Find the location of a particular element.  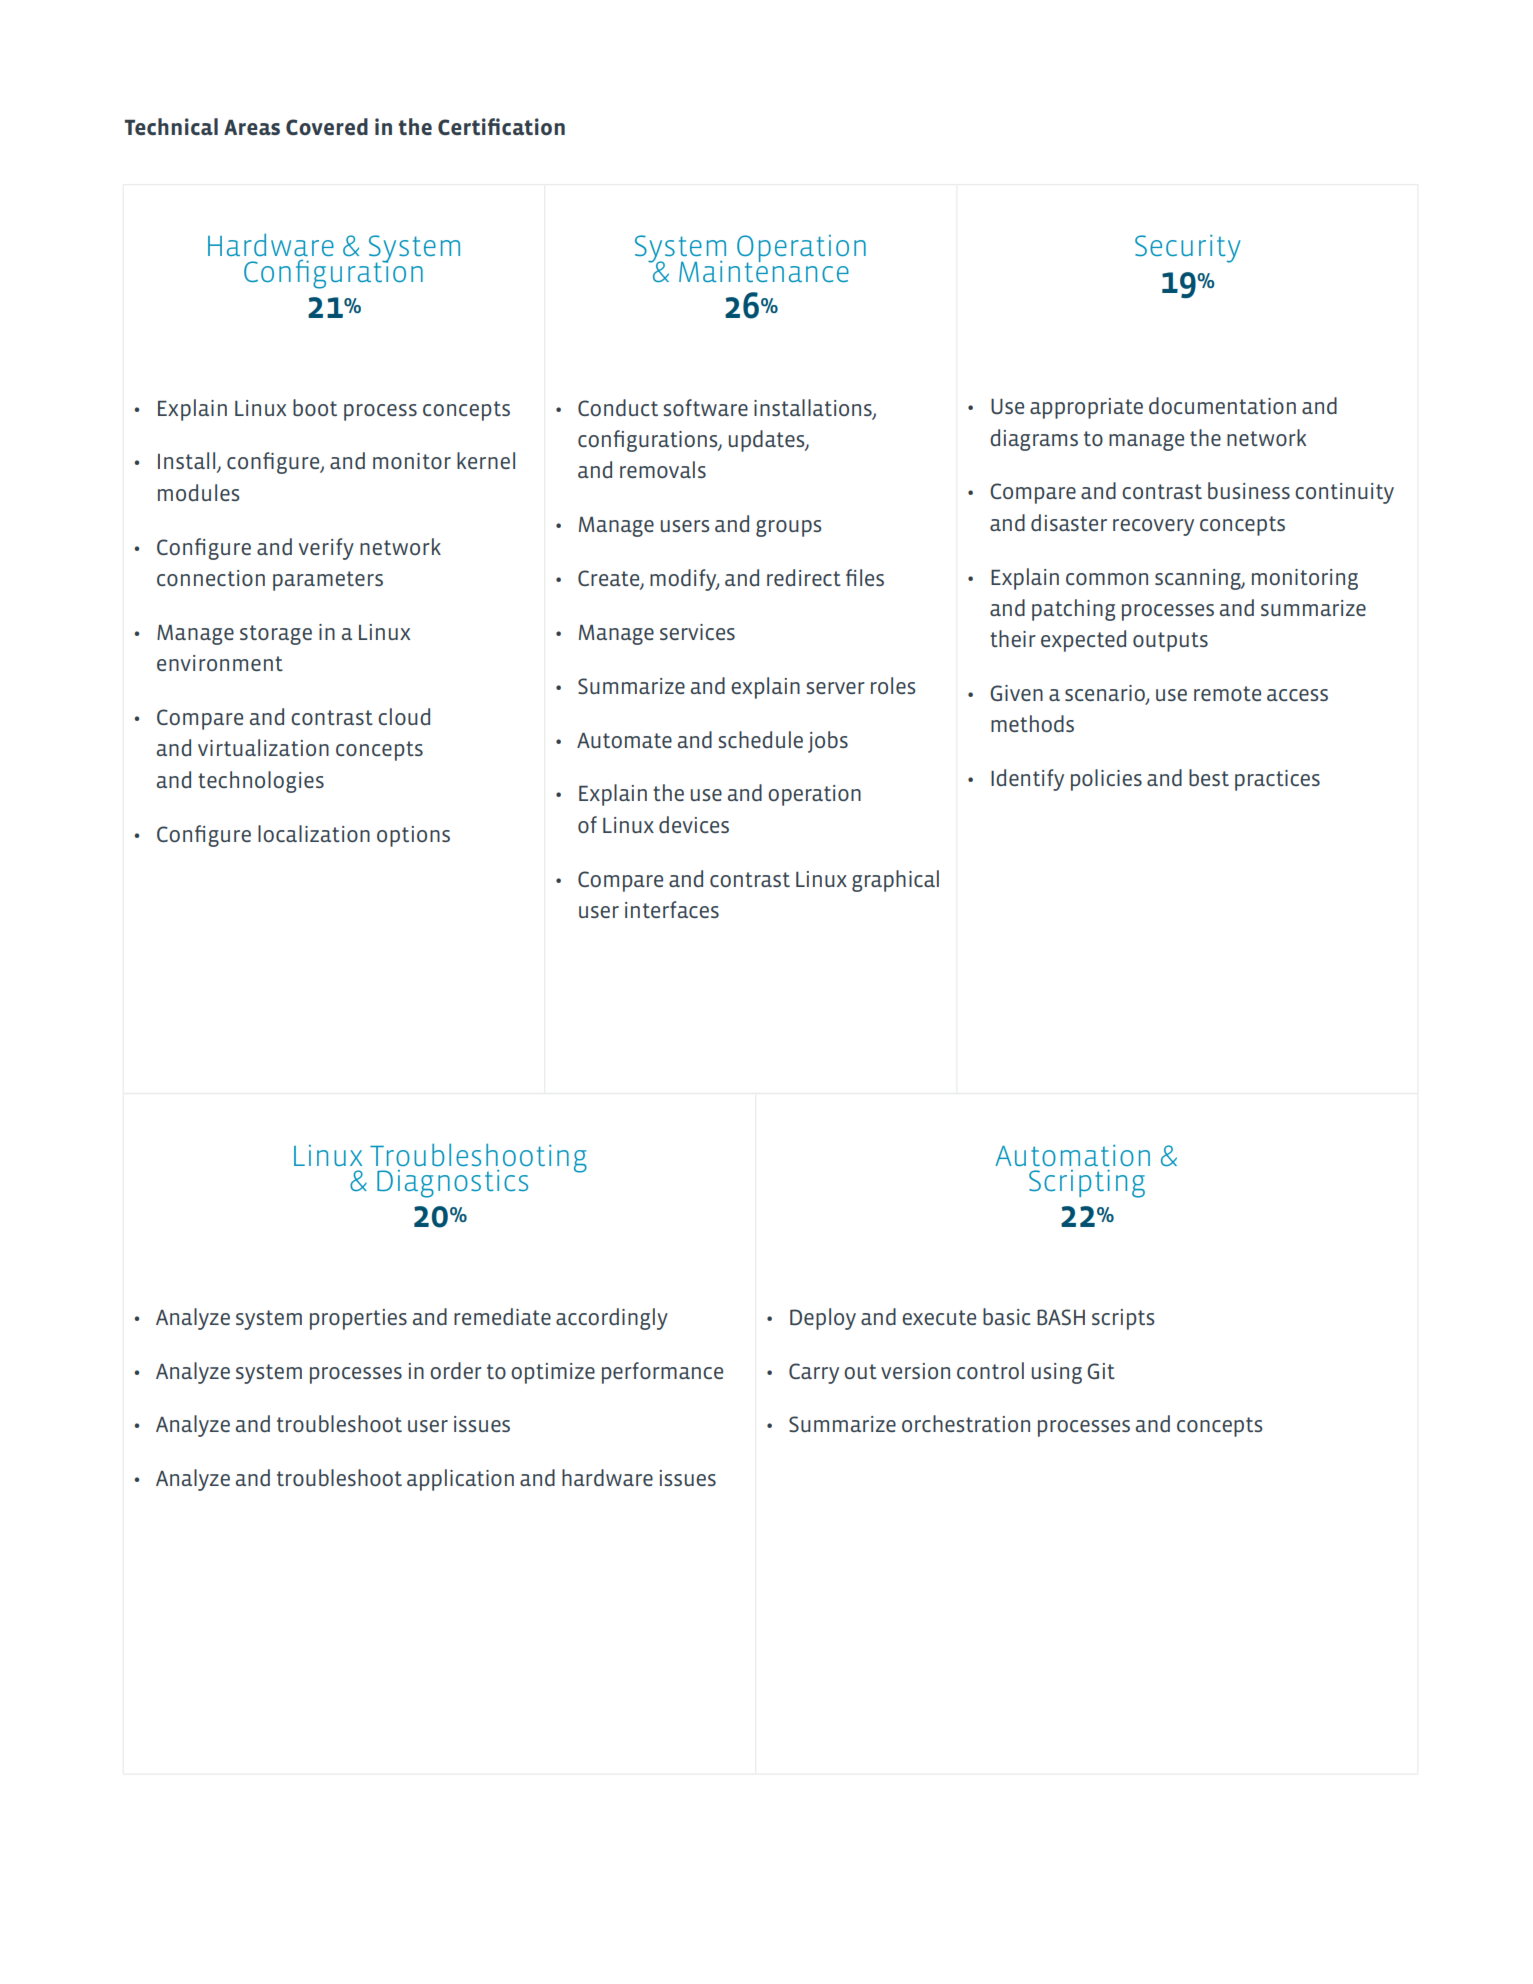

Diagnostics is located at coordinates (452, 1184).
